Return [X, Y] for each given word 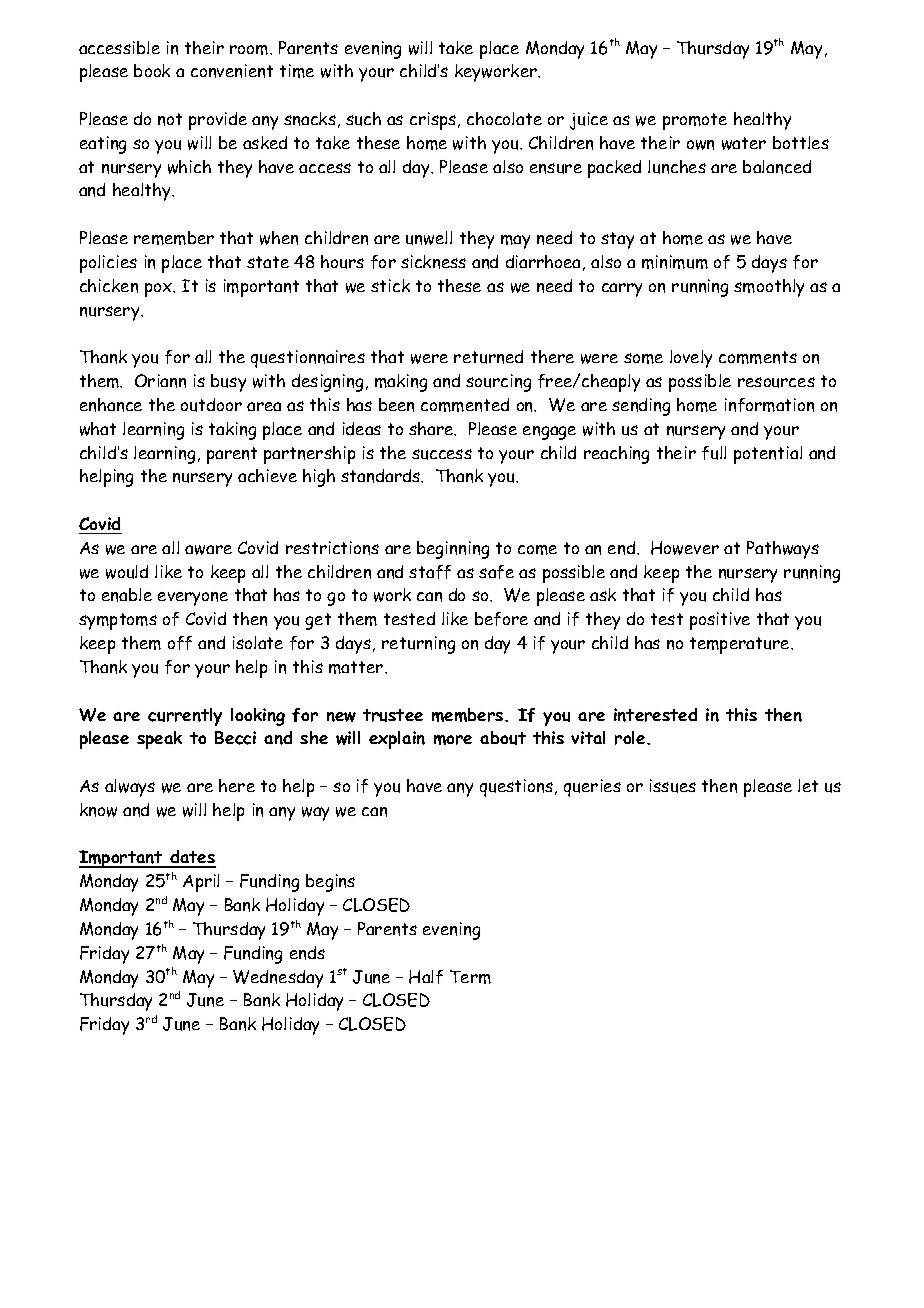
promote [695, 121]
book [152, 70]
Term [470, 977]
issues [673, 786]
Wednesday [278, 979]
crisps [434, 121]
